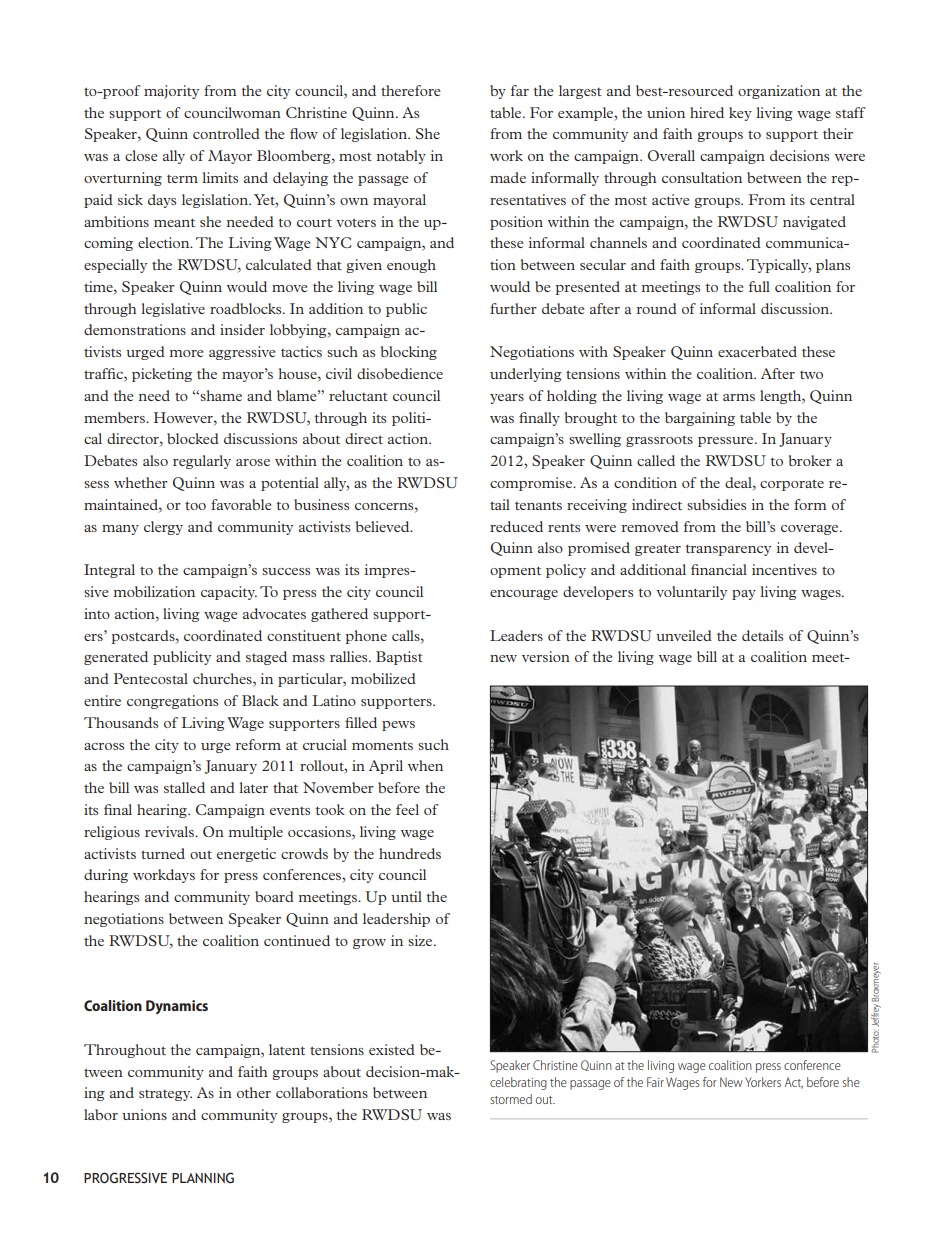 The width and height of the image is (952, 1233). I want to click on years, so click(507, 399).
